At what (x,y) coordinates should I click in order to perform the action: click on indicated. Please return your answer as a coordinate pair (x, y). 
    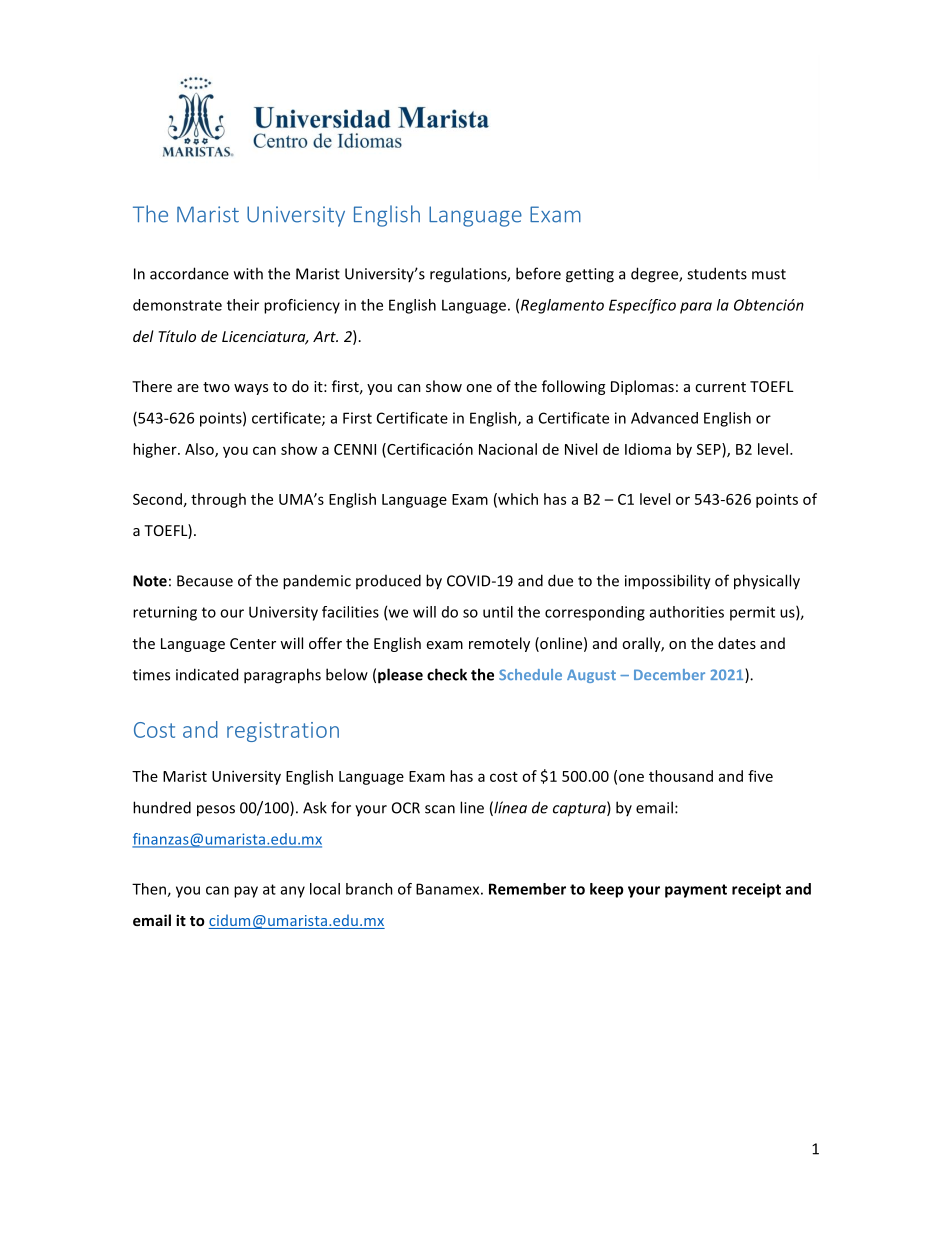
    Looking at the image, I should click on (207, 674).
